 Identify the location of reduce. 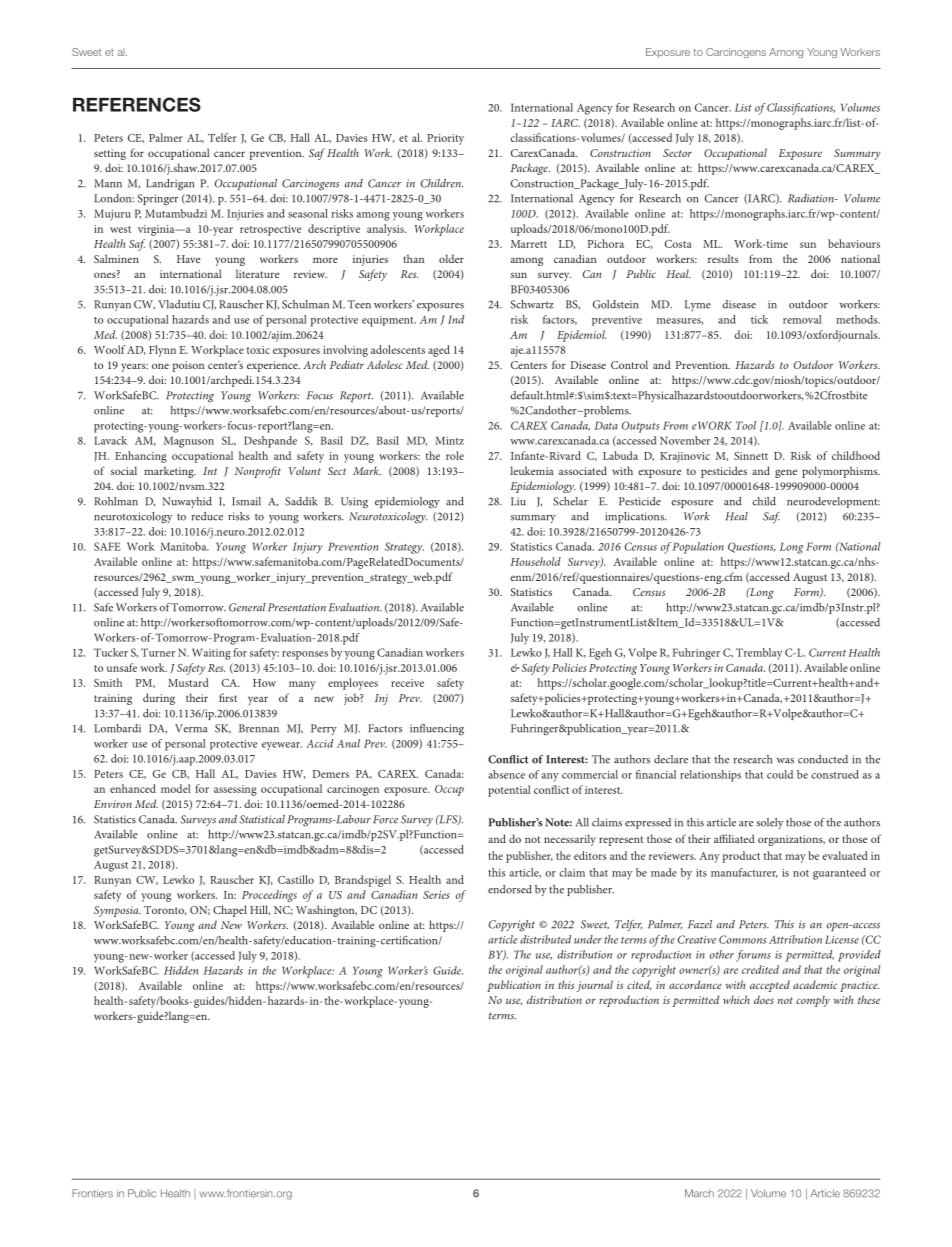
(207, 516).
